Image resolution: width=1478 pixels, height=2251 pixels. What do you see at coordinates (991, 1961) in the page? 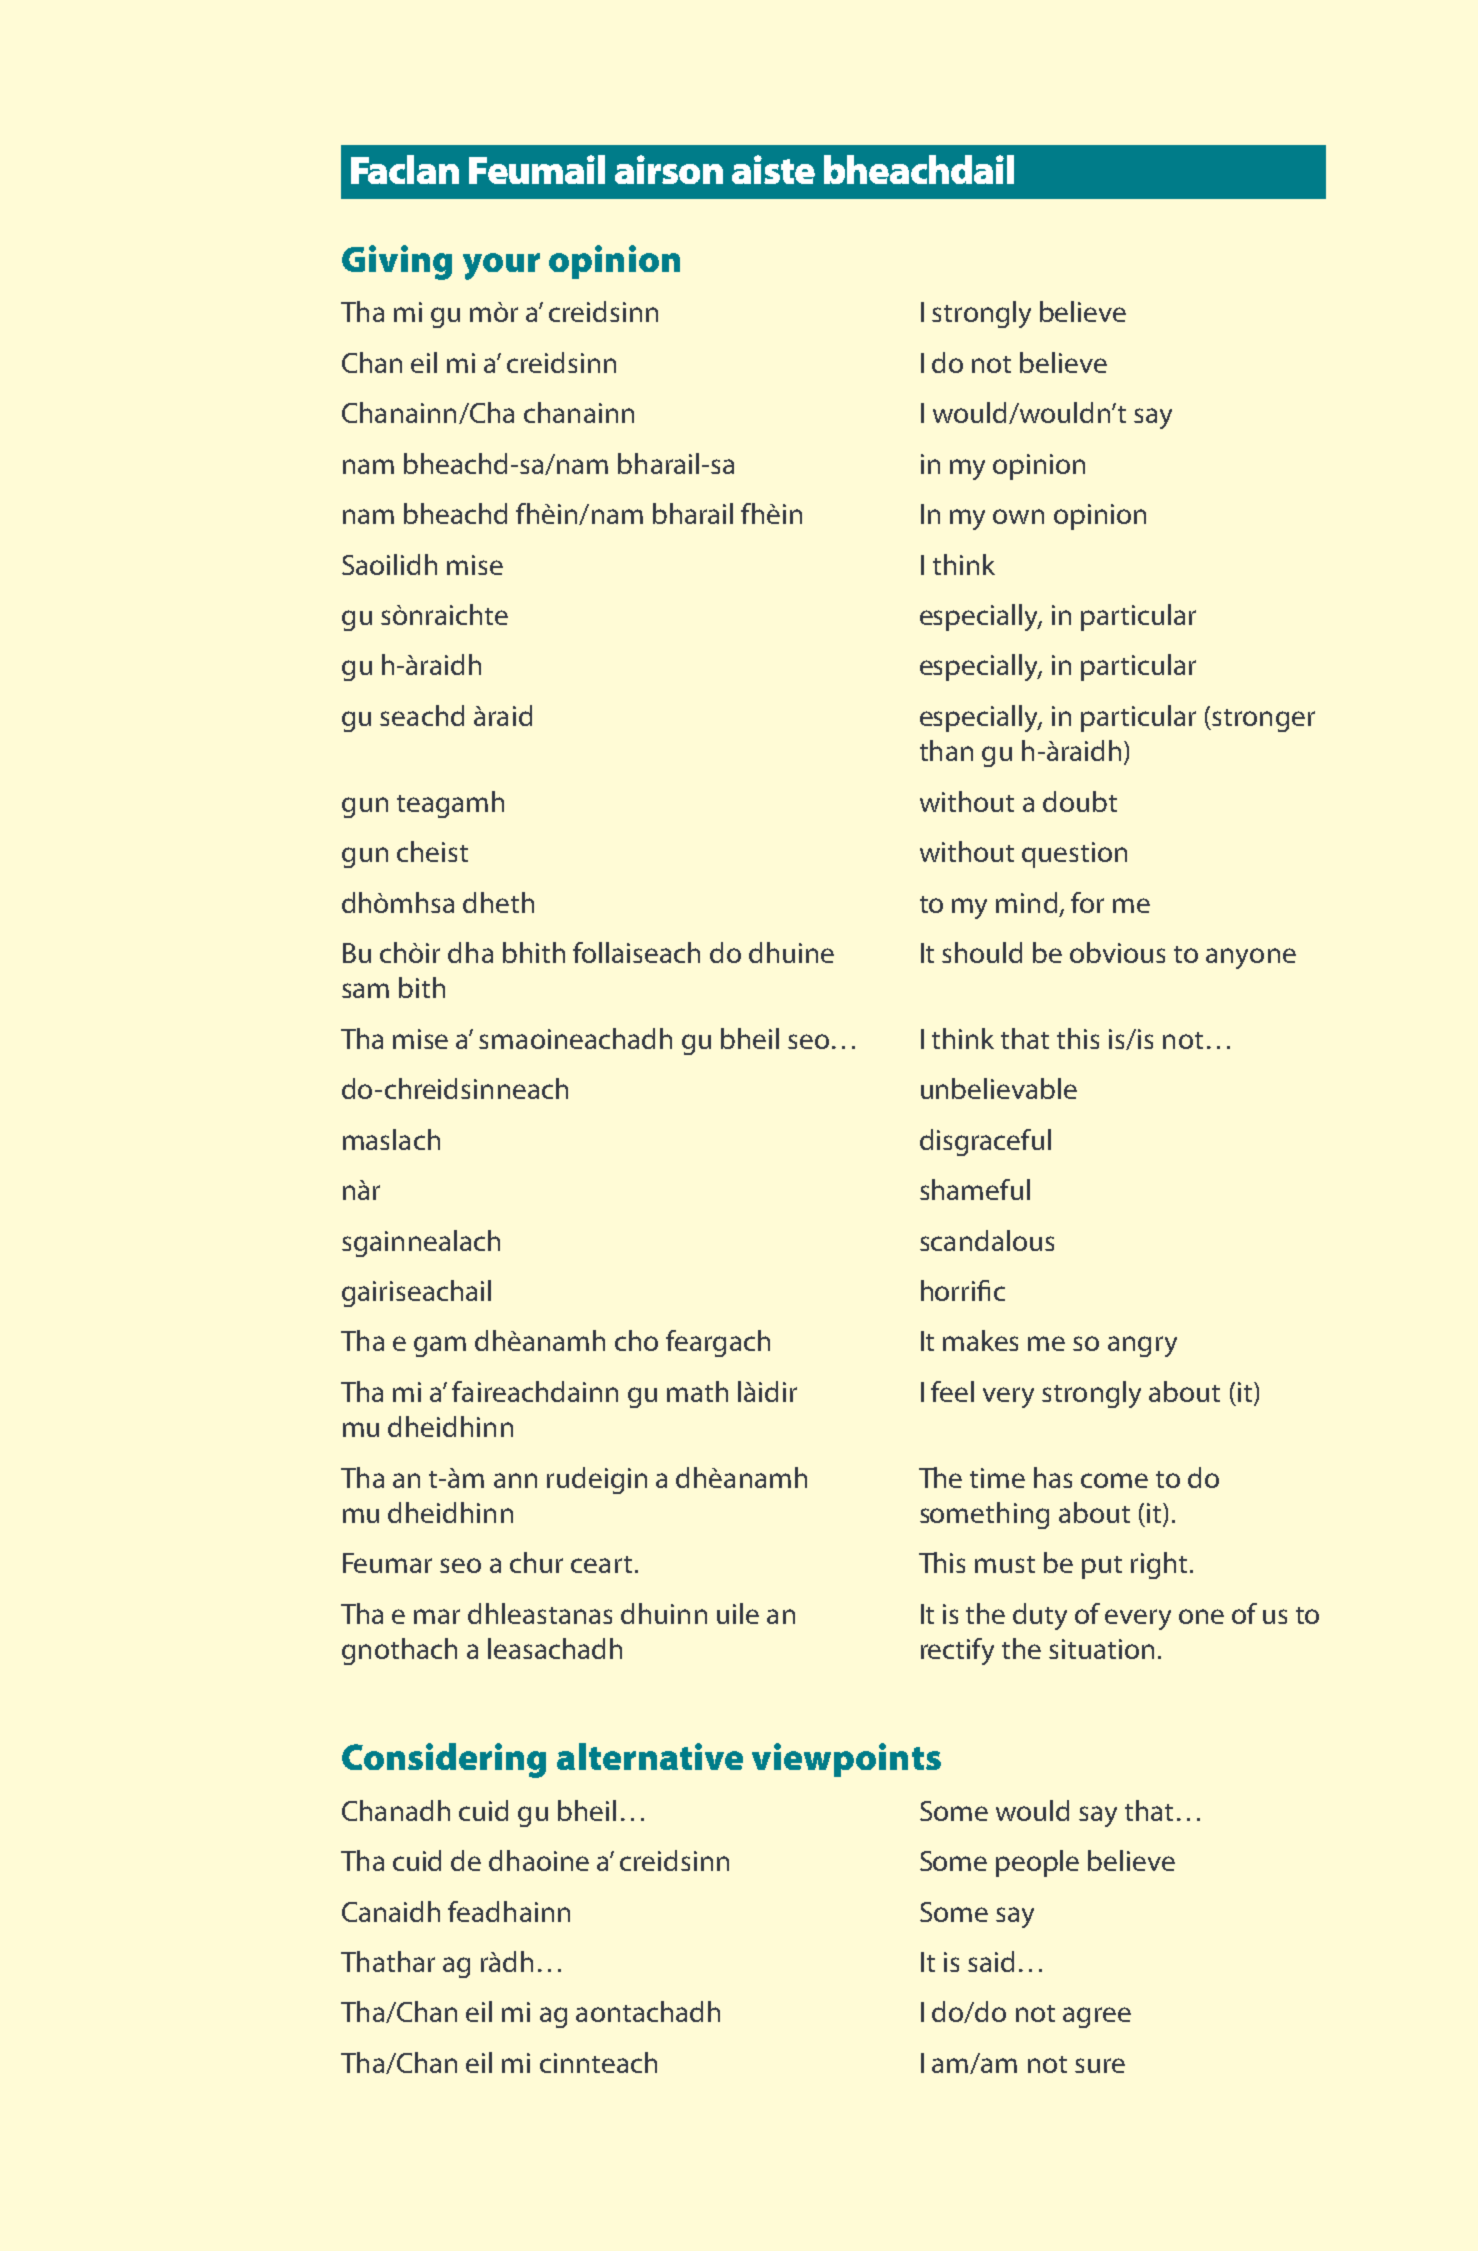
I see `said` at bounding box center [991, 1961].
